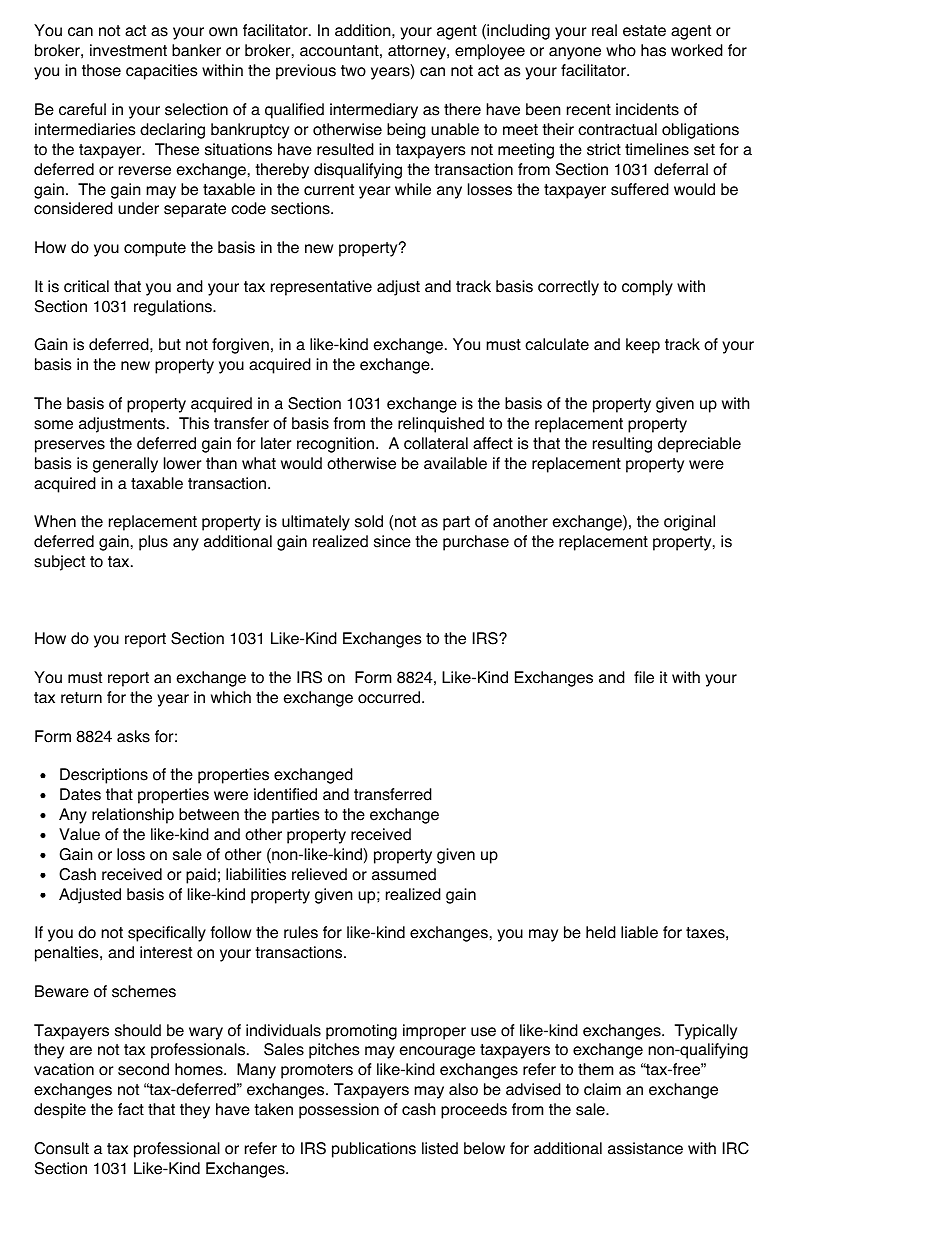  I want to click on who, so click(621, 50).
